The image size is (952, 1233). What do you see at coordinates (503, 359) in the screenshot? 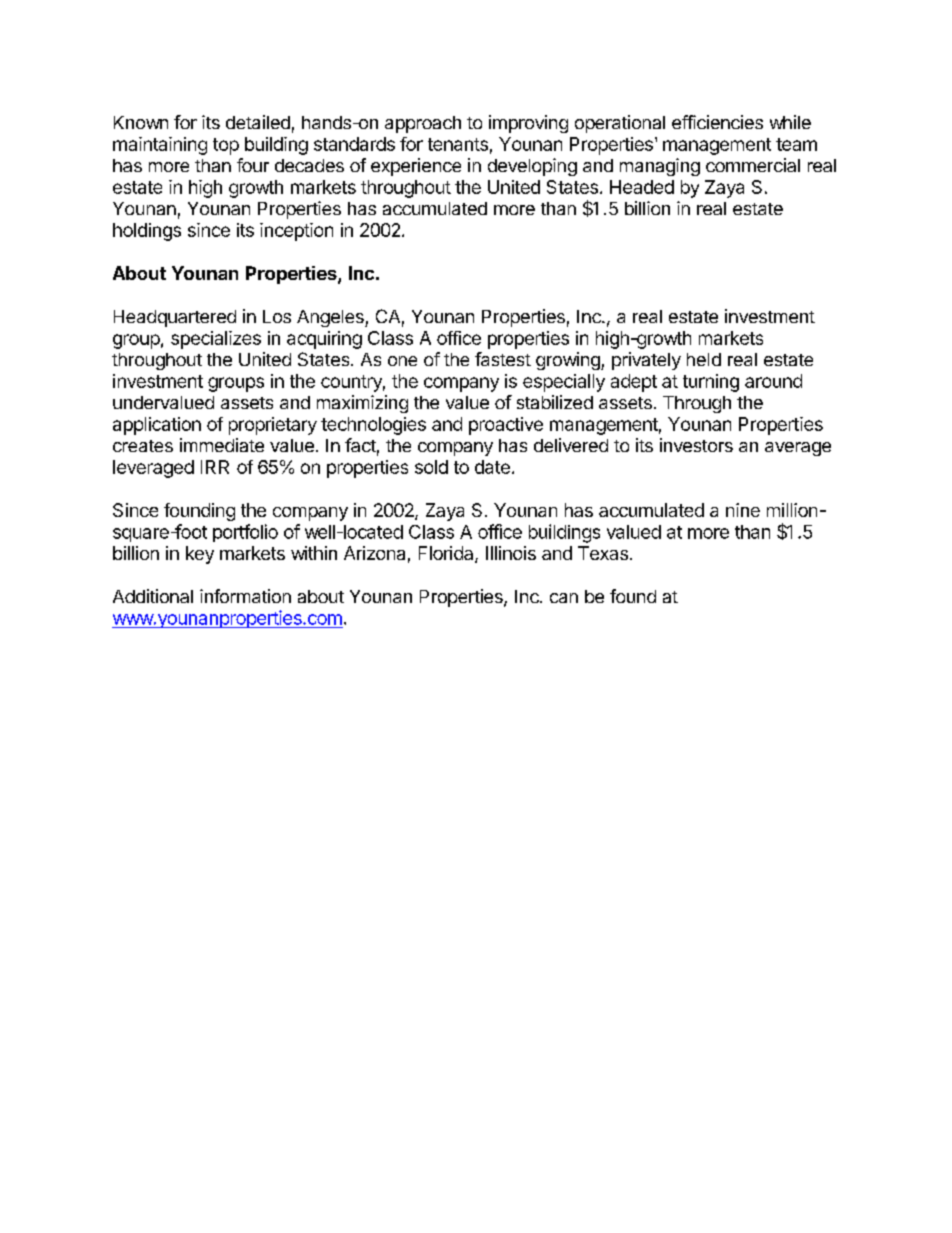
I see `fastest` at bounding box center [503, 359].
